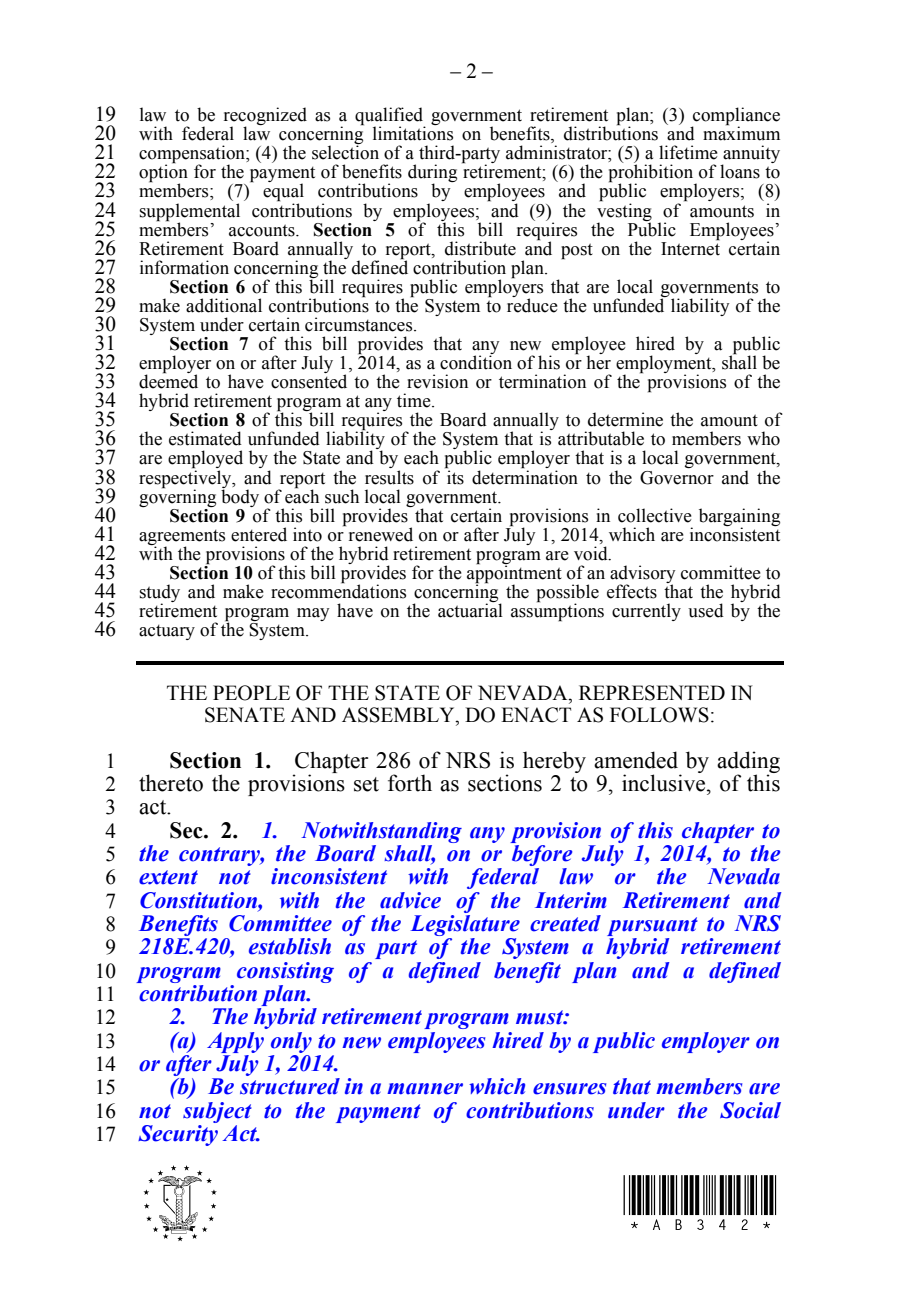  Describe the element at coordinates (665, 364) in the screenshot. I see `employment` at that location.
